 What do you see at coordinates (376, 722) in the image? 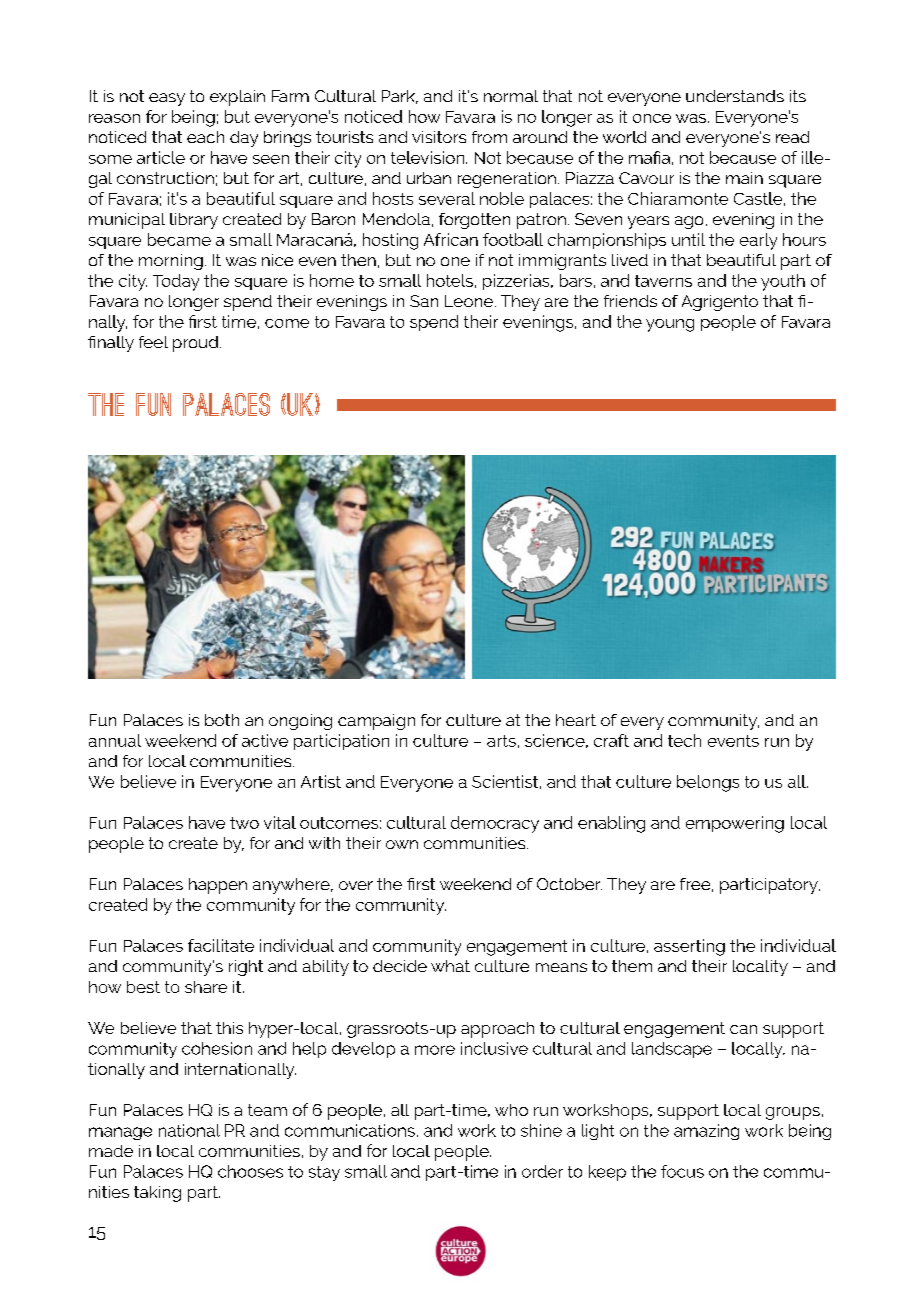
I see `campaign` at bounding box center [376, 722].
